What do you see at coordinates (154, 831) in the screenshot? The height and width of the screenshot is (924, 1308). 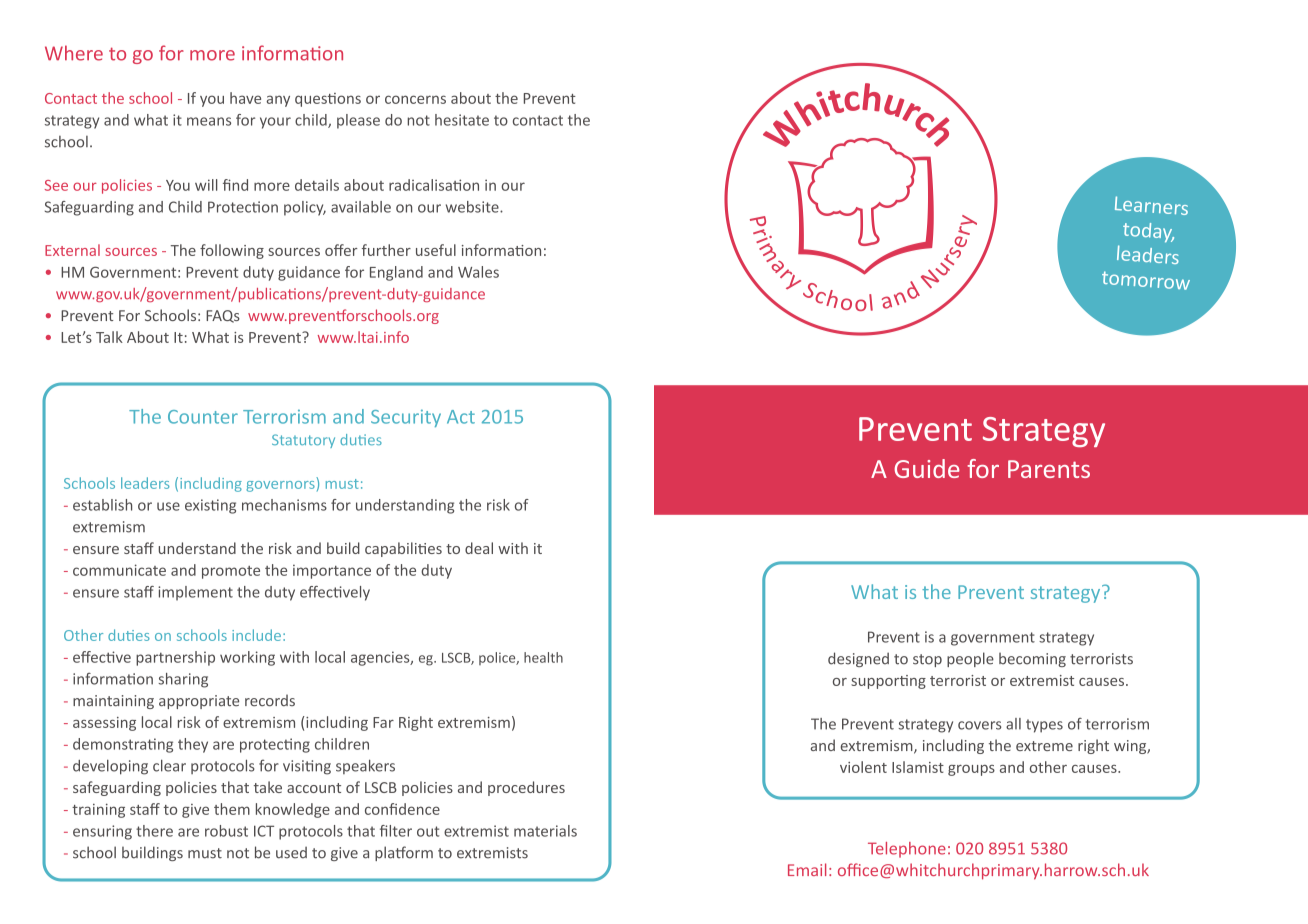 I see `there` at bounding box center [154, 831].
